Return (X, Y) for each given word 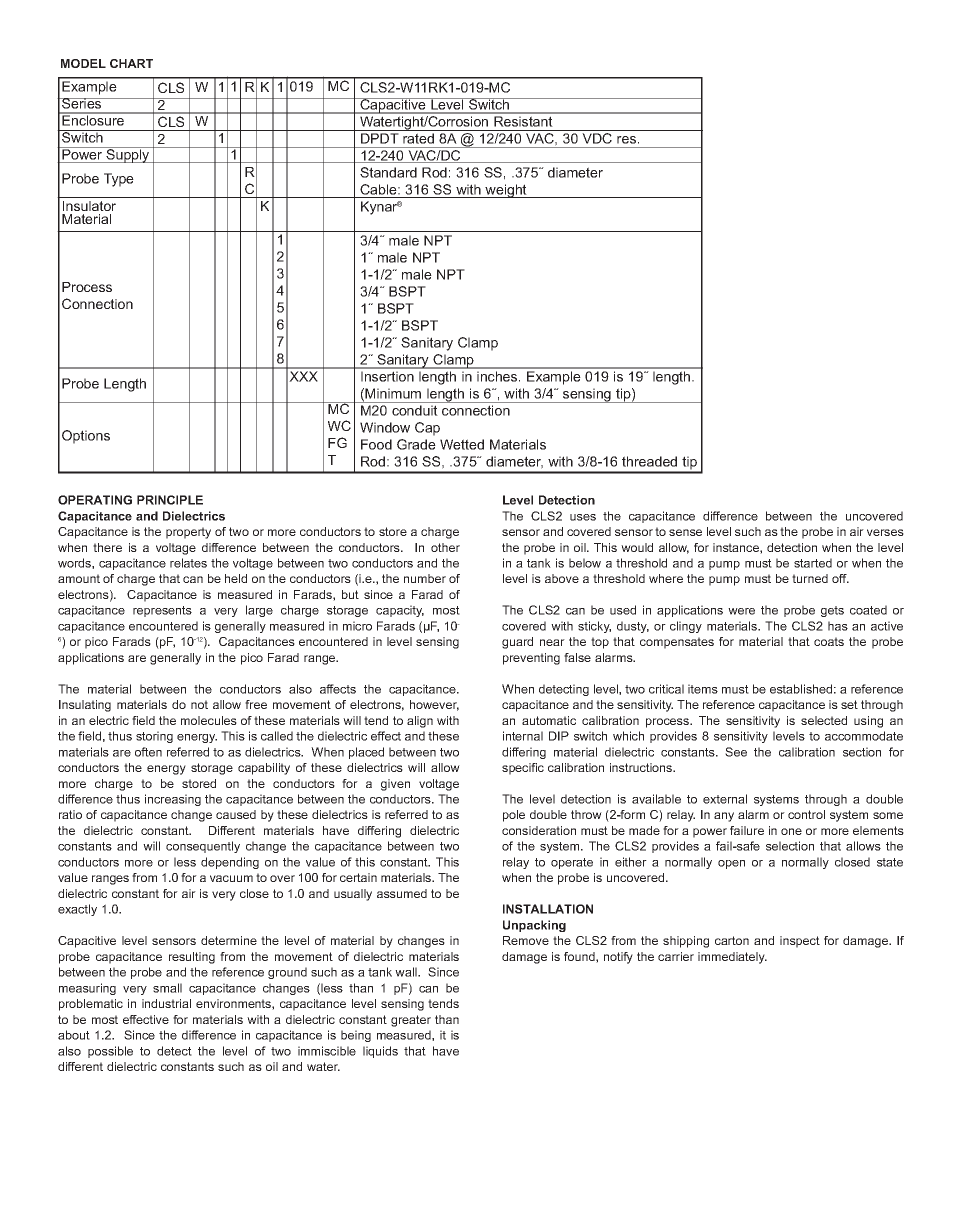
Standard (388, 172)
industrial (166, 1003)
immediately (732, 958)
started (813, 563)
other (445, 547)
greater (411, 1021)
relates (188, 563)
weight (506, 191)
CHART (131, 63)
